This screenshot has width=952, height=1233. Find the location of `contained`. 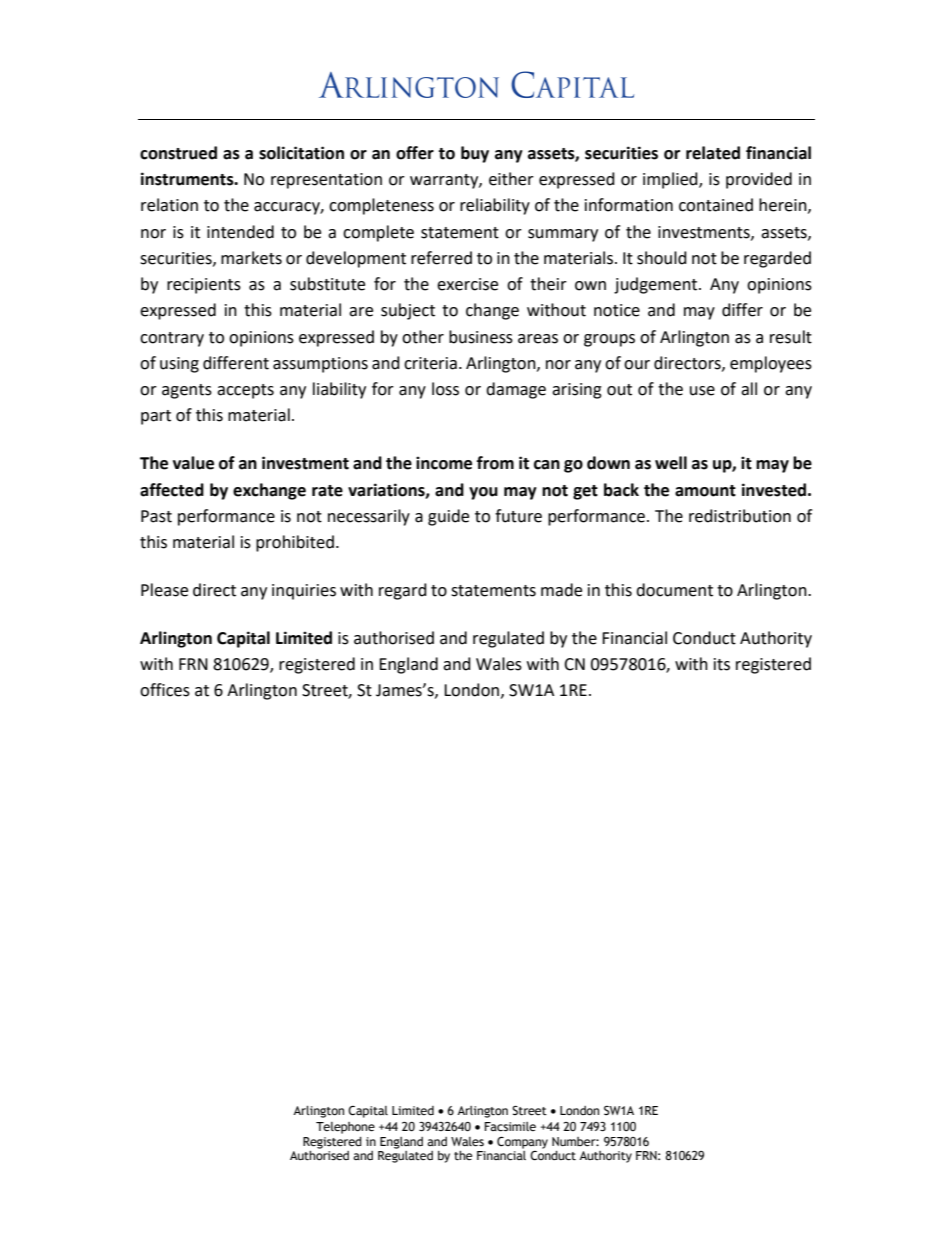

contained is located at coordinates (716, 205).
